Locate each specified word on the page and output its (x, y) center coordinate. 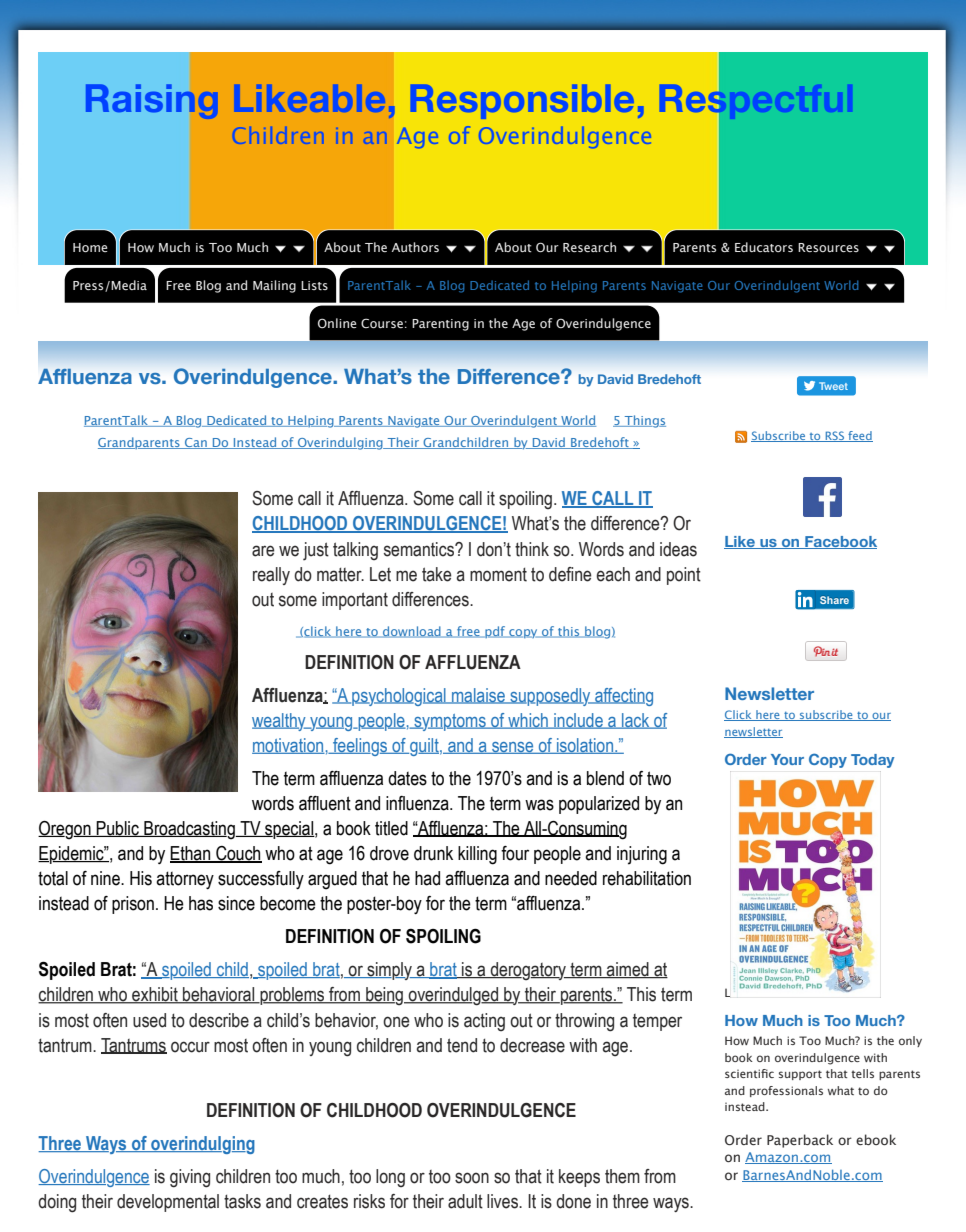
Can (196, 443)
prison (133, 905)
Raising (152, 102)
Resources (828, 247)
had (427, 878)
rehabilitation (647, 878)
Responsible (522, 102)
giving (190, 1178)
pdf (495, 632)
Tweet (833, 386)
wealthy (280, 722)
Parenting (440, 325)
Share (834, 600)
